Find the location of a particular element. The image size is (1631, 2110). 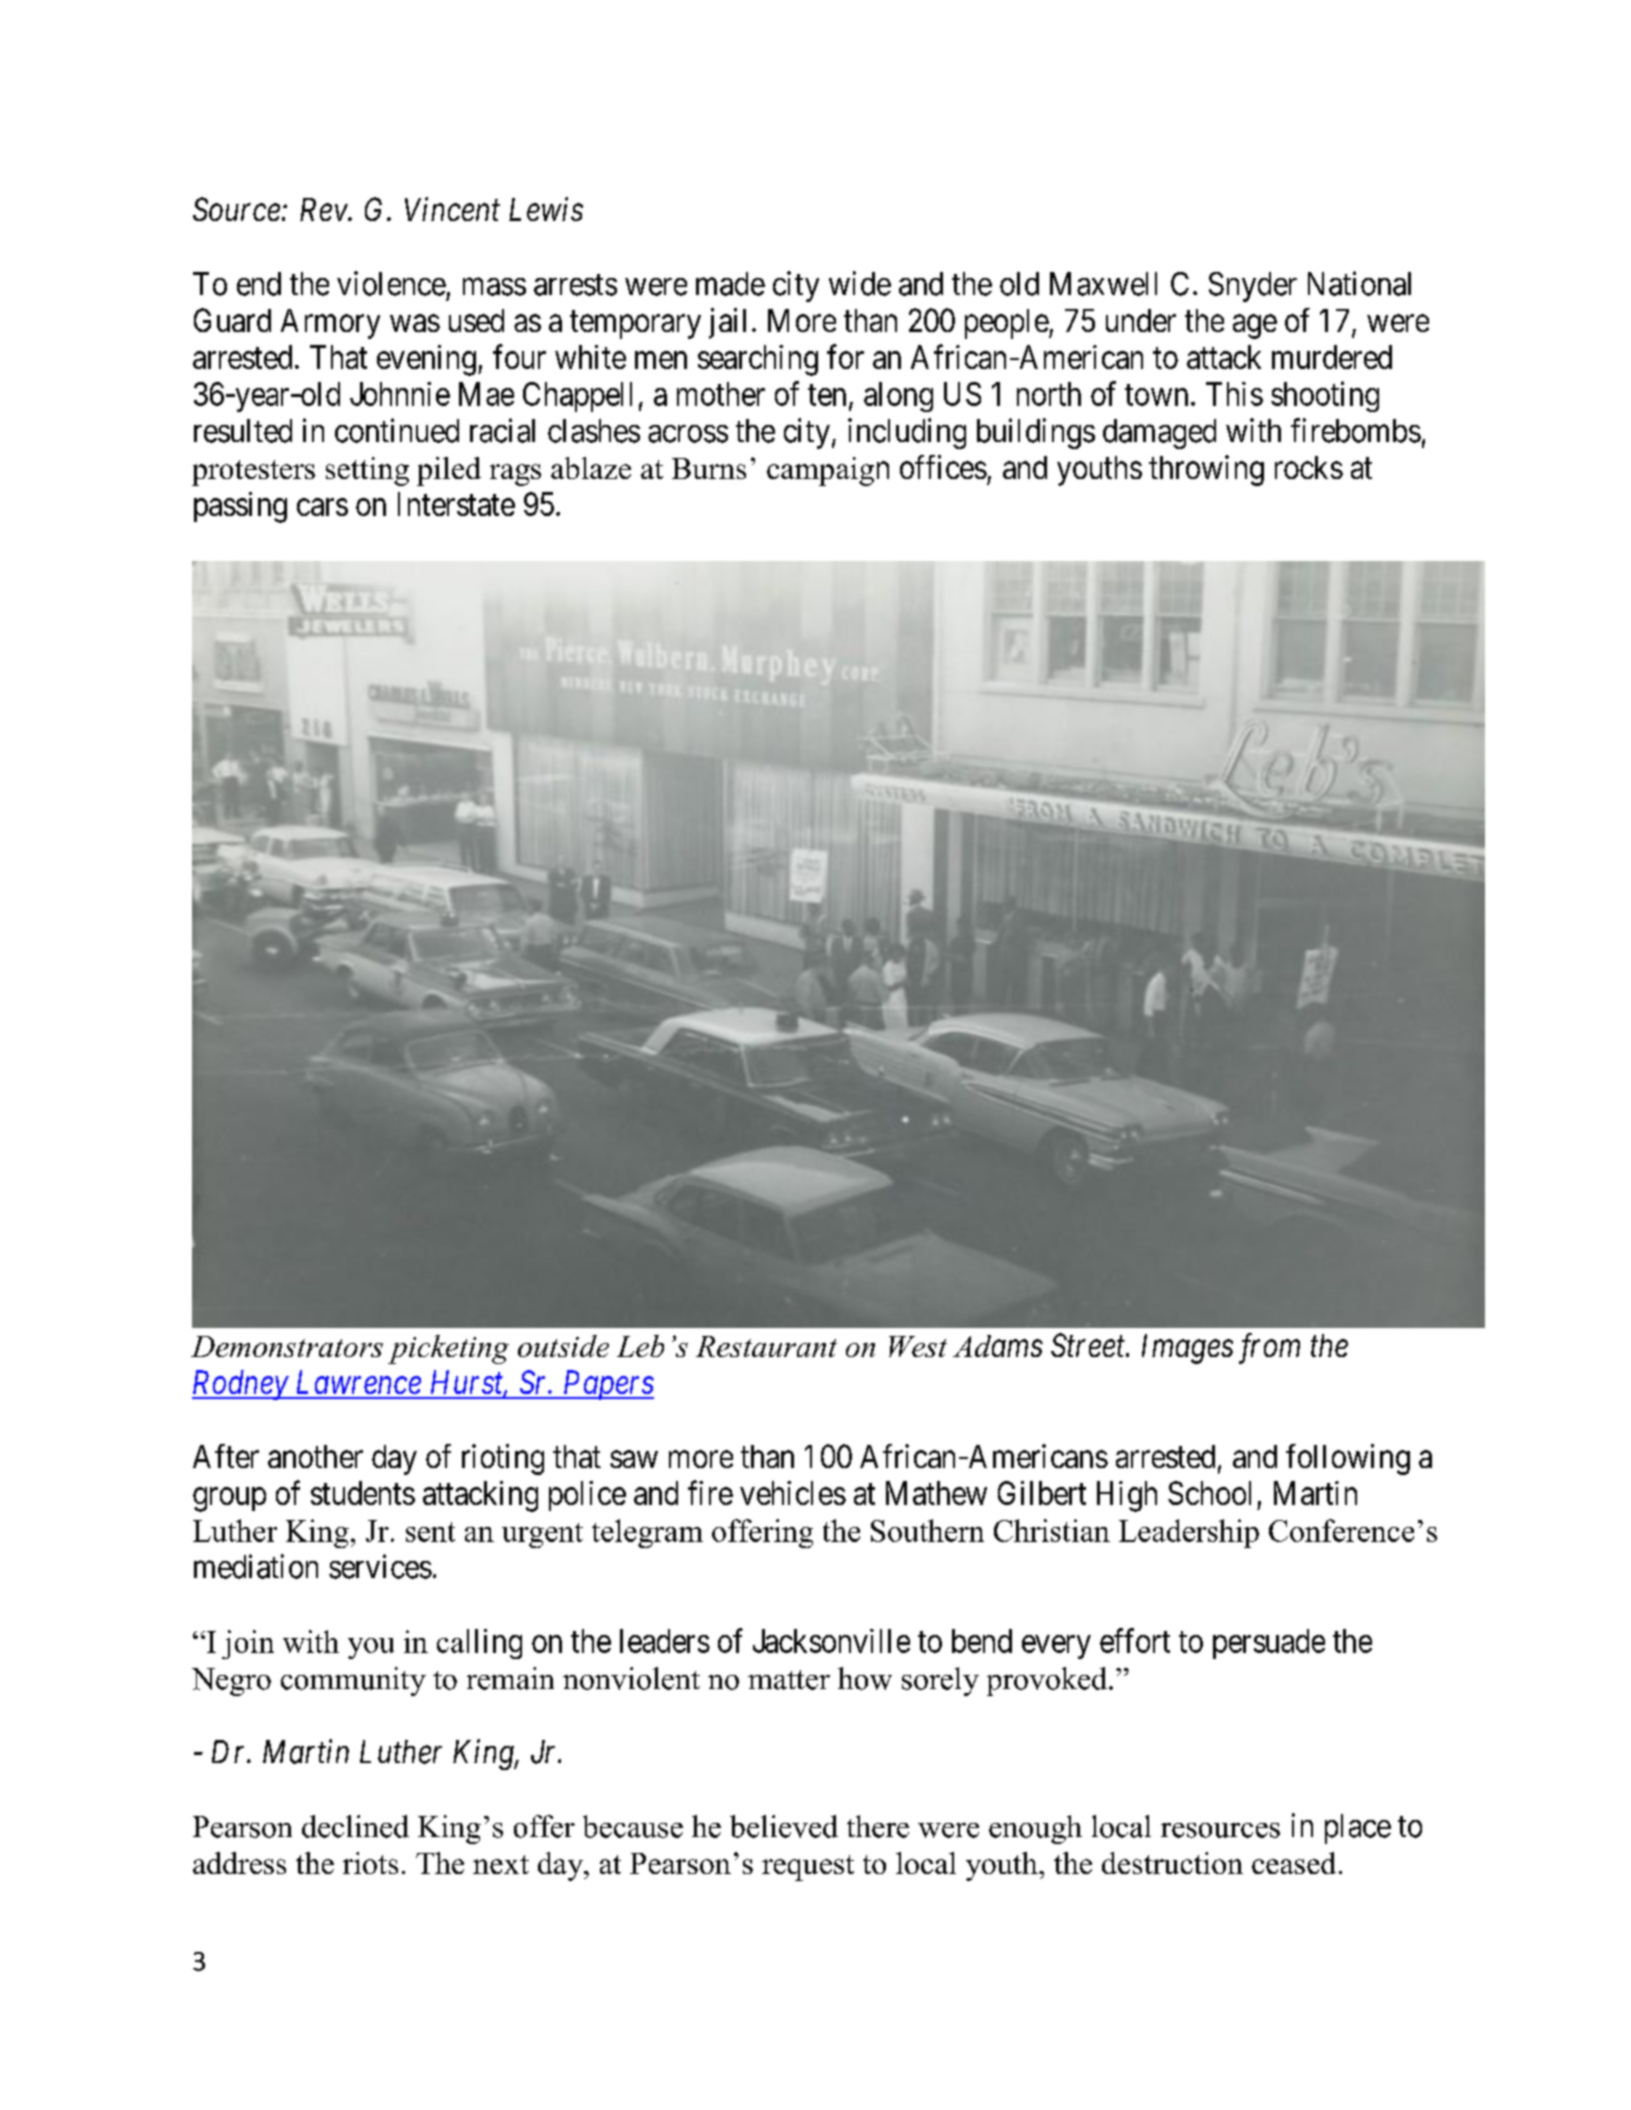

vehicles is located at coordinates (793, 1493).
